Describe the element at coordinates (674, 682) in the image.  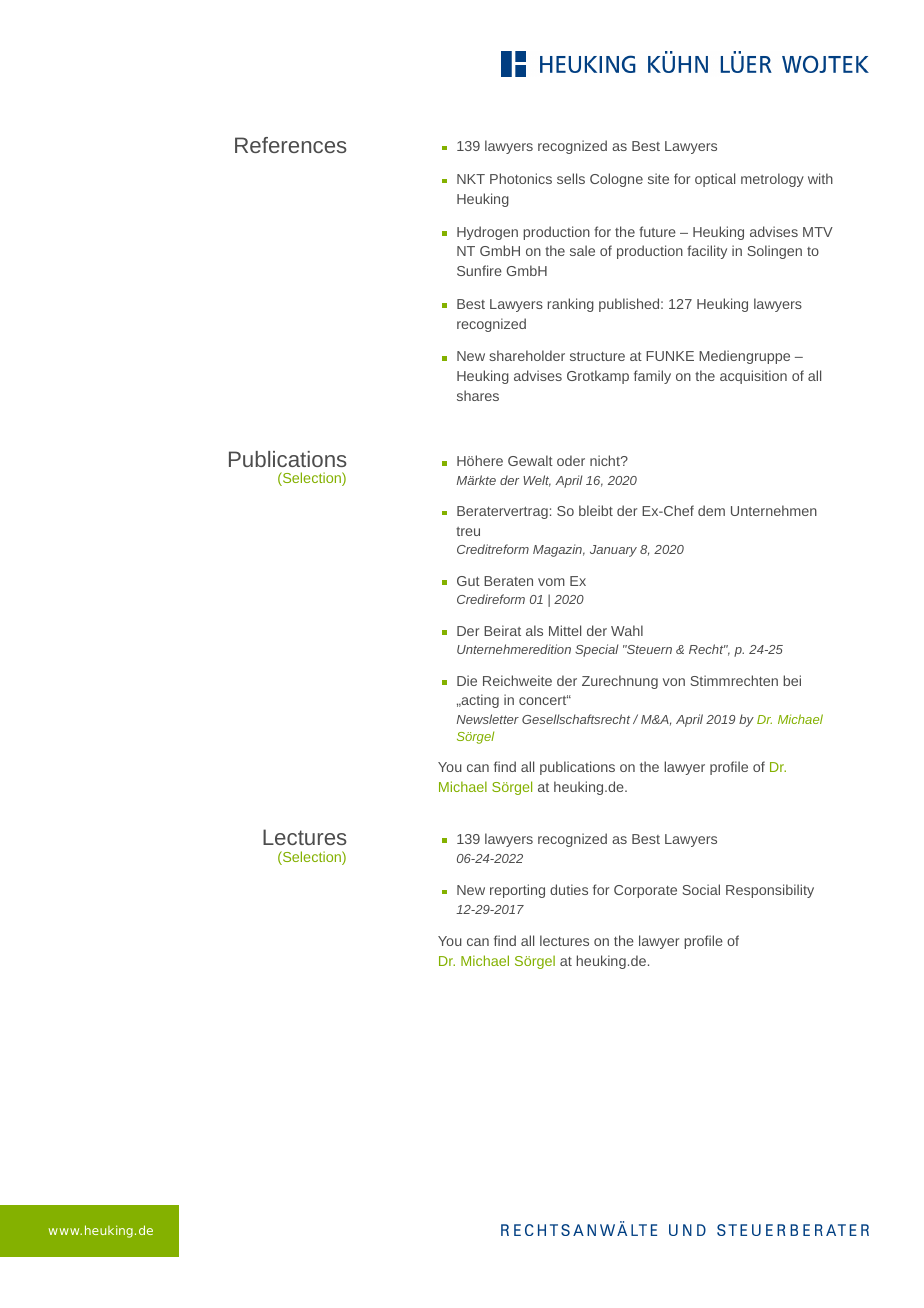
I see `von` at that location.
